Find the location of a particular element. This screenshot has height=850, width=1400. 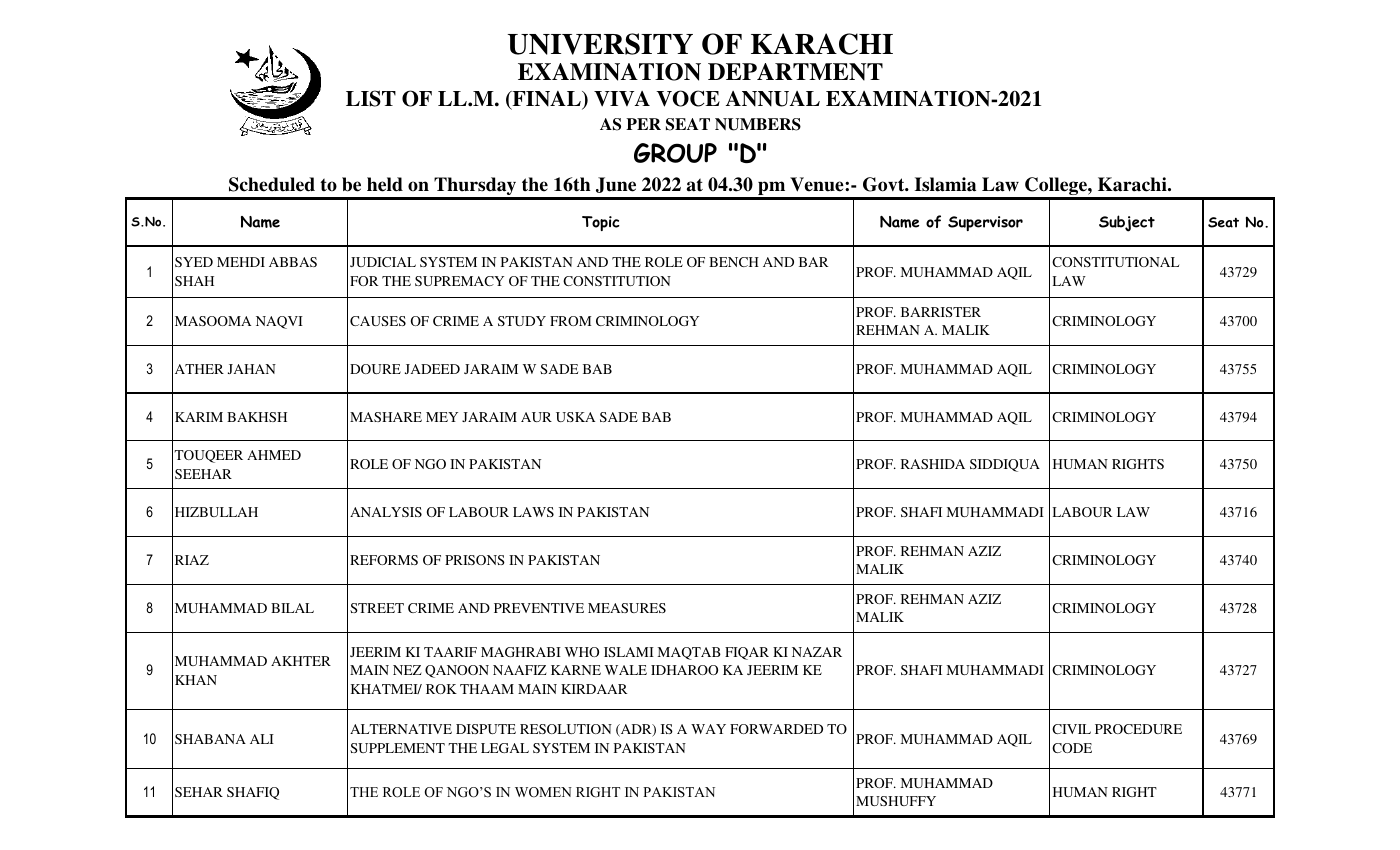

CODE is located at coordinates (1072, 748).
